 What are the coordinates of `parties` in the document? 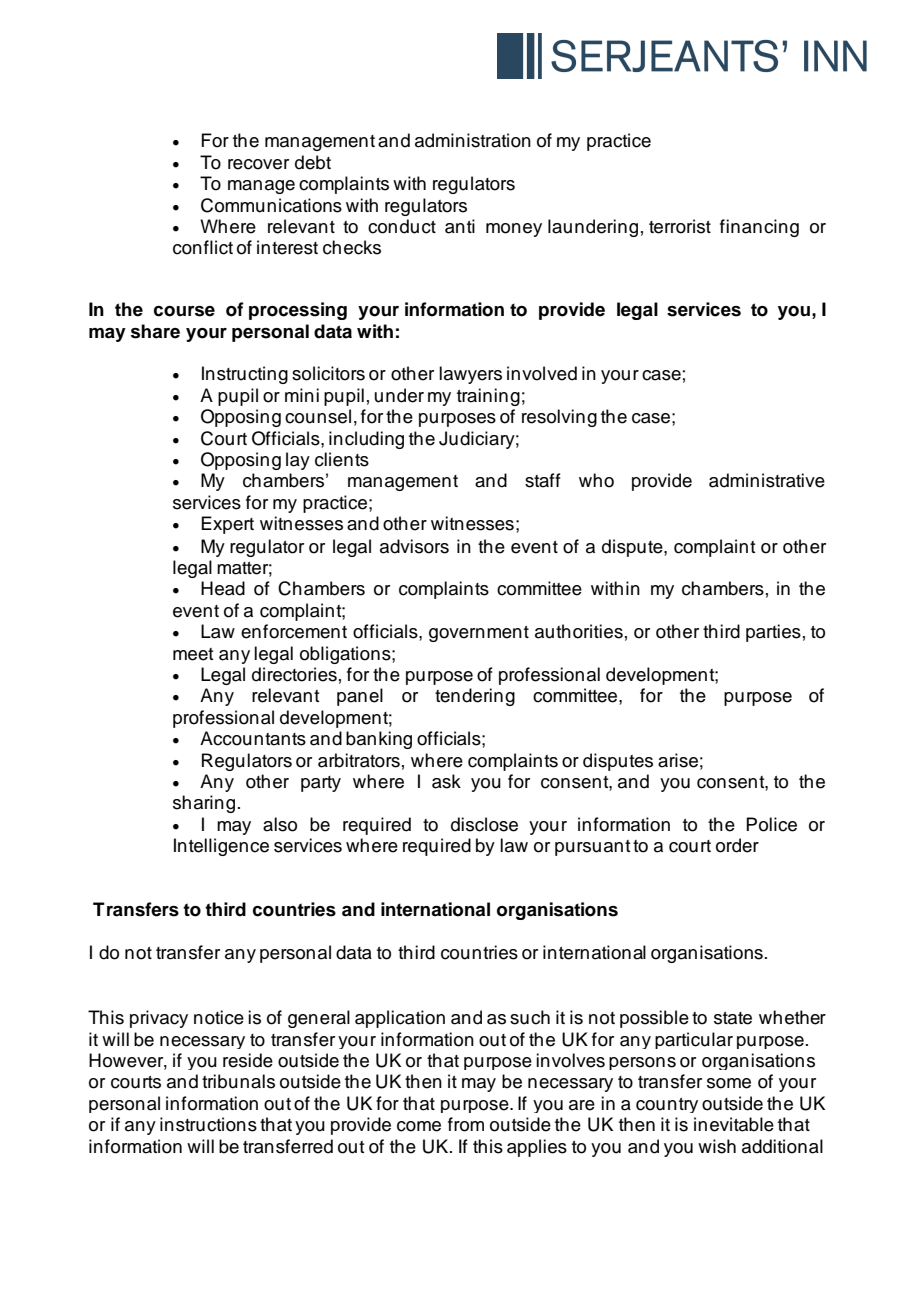 It's located at (773, 633).
